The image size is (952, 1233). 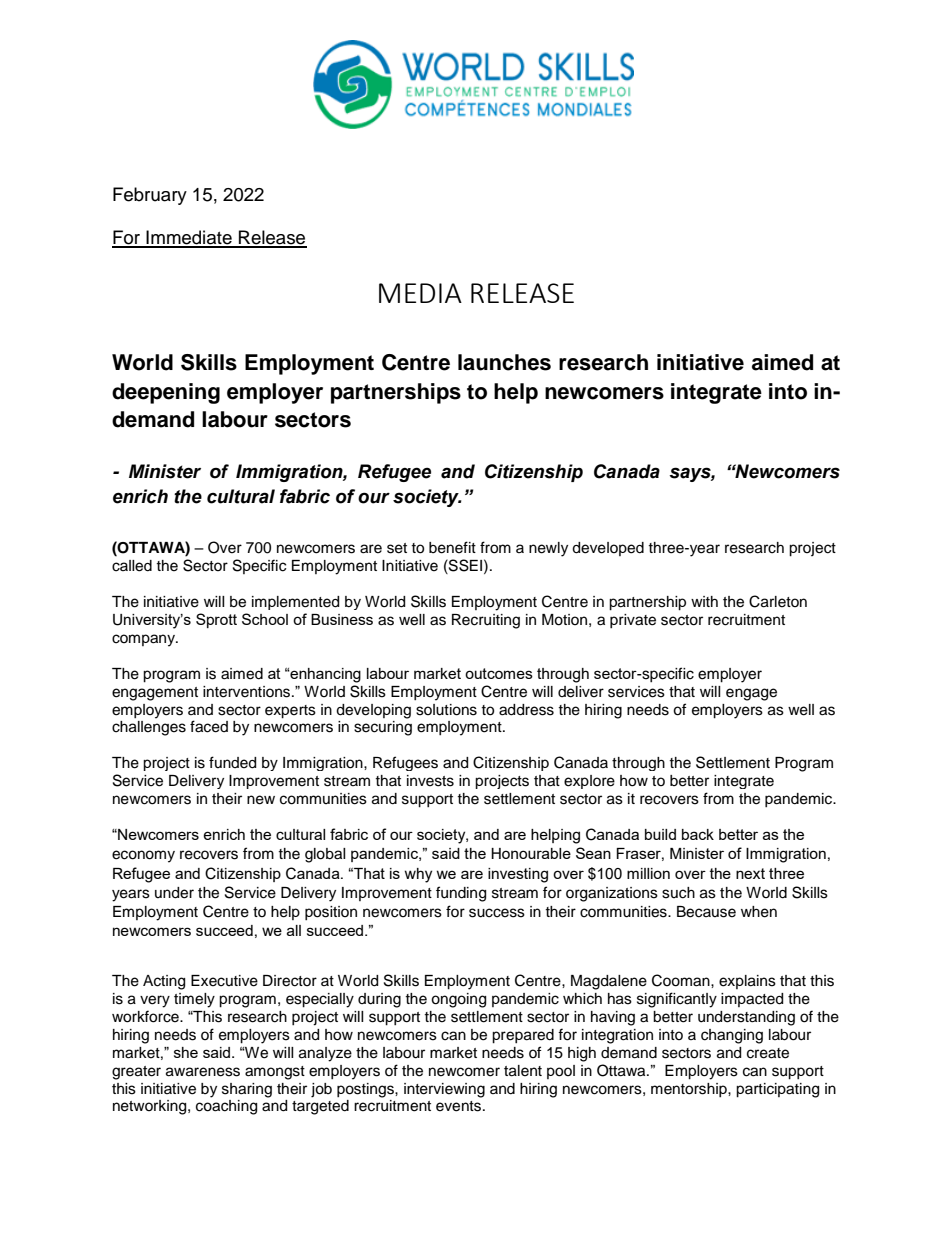 What do you see at coordinates (608, 549) in the screenshot?
I see `developed` at bounding box center [608, 549].
